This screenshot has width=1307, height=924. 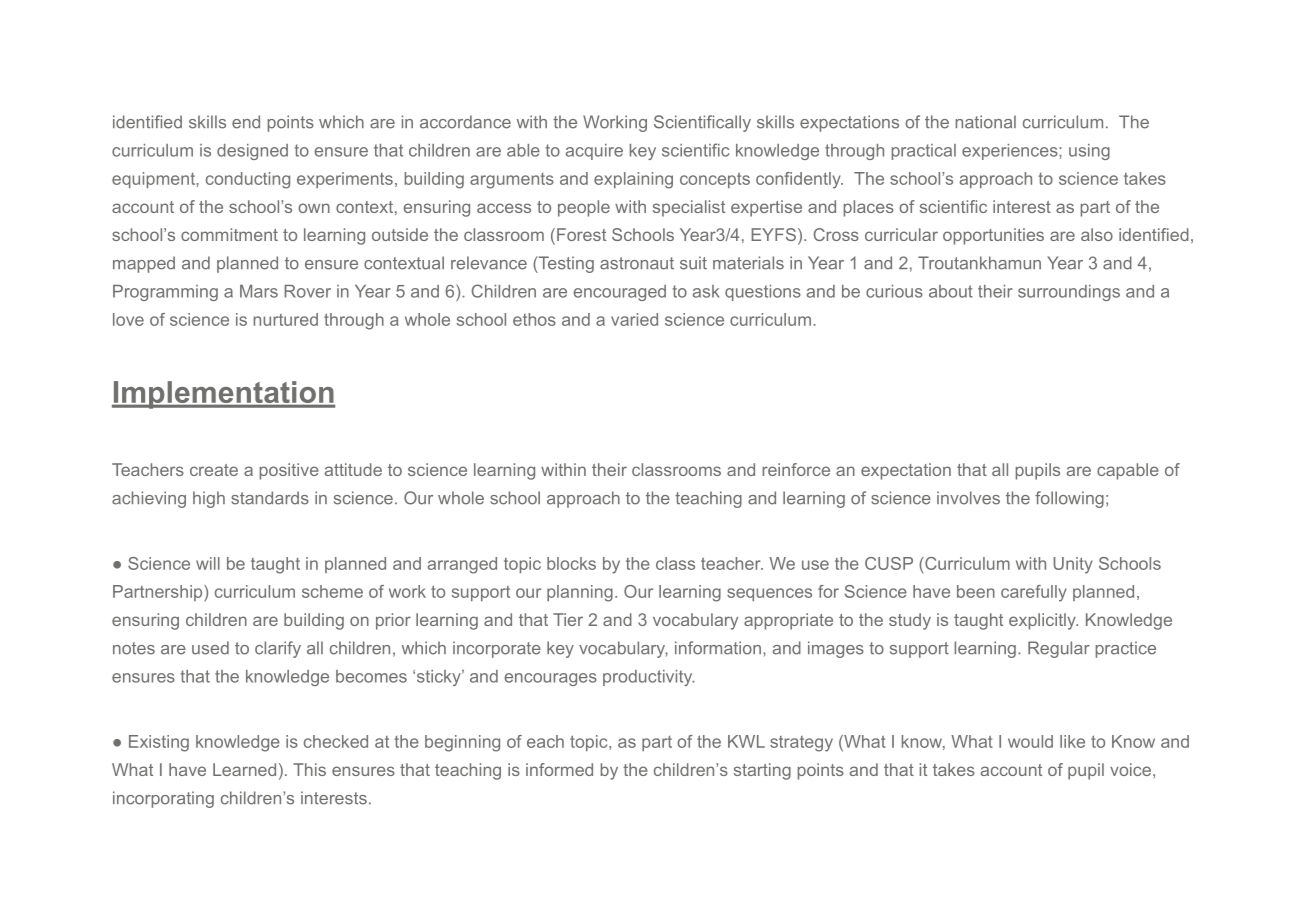 What do you see at coordinates (1069, 293) in the screenshot?
I see `surroundings` at bounding box center [1069, 293].
